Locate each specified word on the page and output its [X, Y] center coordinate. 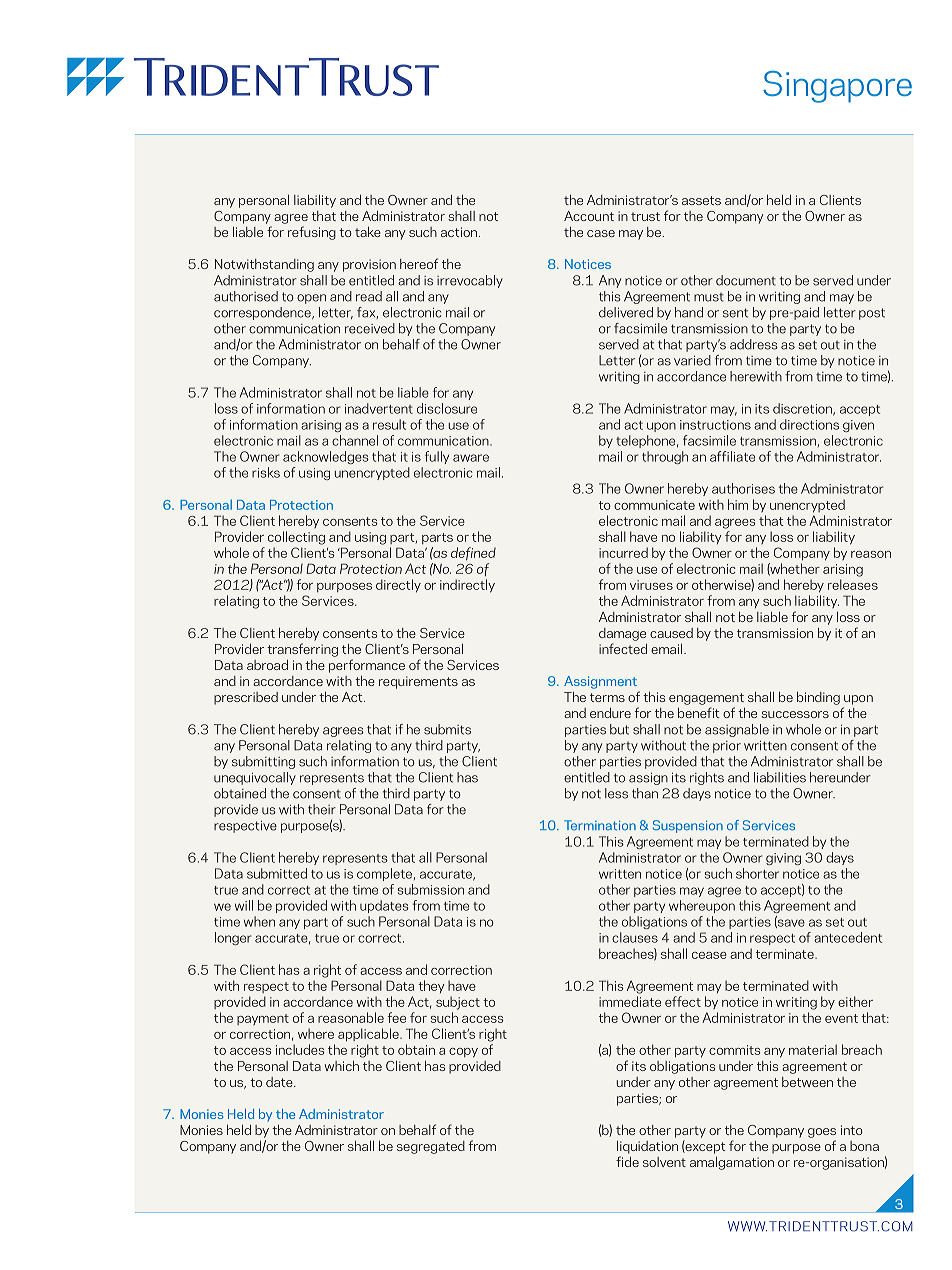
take [368, 232]
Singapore [837, 87]
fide [627, 1161]
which [342, 1066]
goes [822, 1133]
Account [589, 216]
